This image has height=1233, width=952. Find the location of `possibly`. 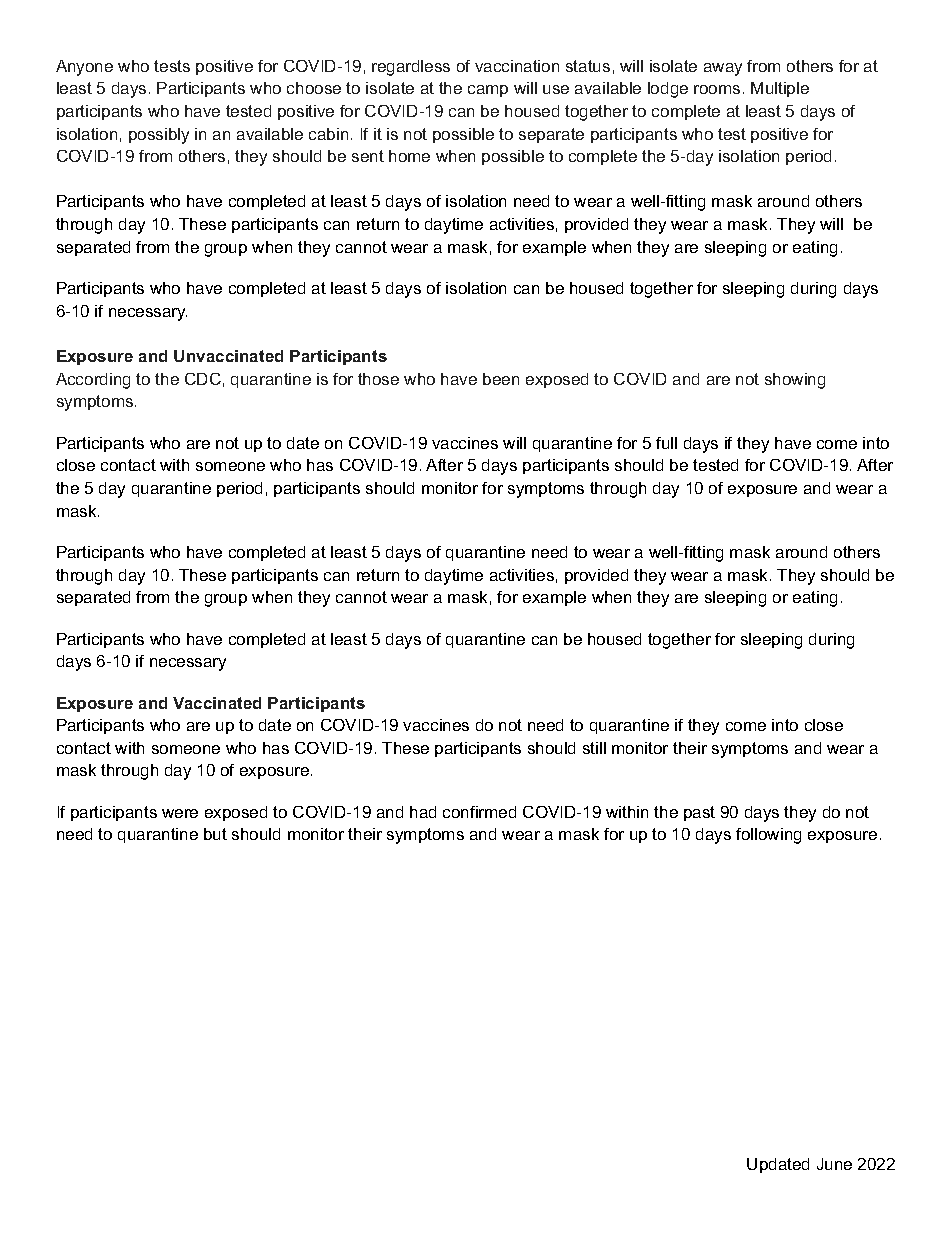

possibly is located at coordinates (159, 136).
